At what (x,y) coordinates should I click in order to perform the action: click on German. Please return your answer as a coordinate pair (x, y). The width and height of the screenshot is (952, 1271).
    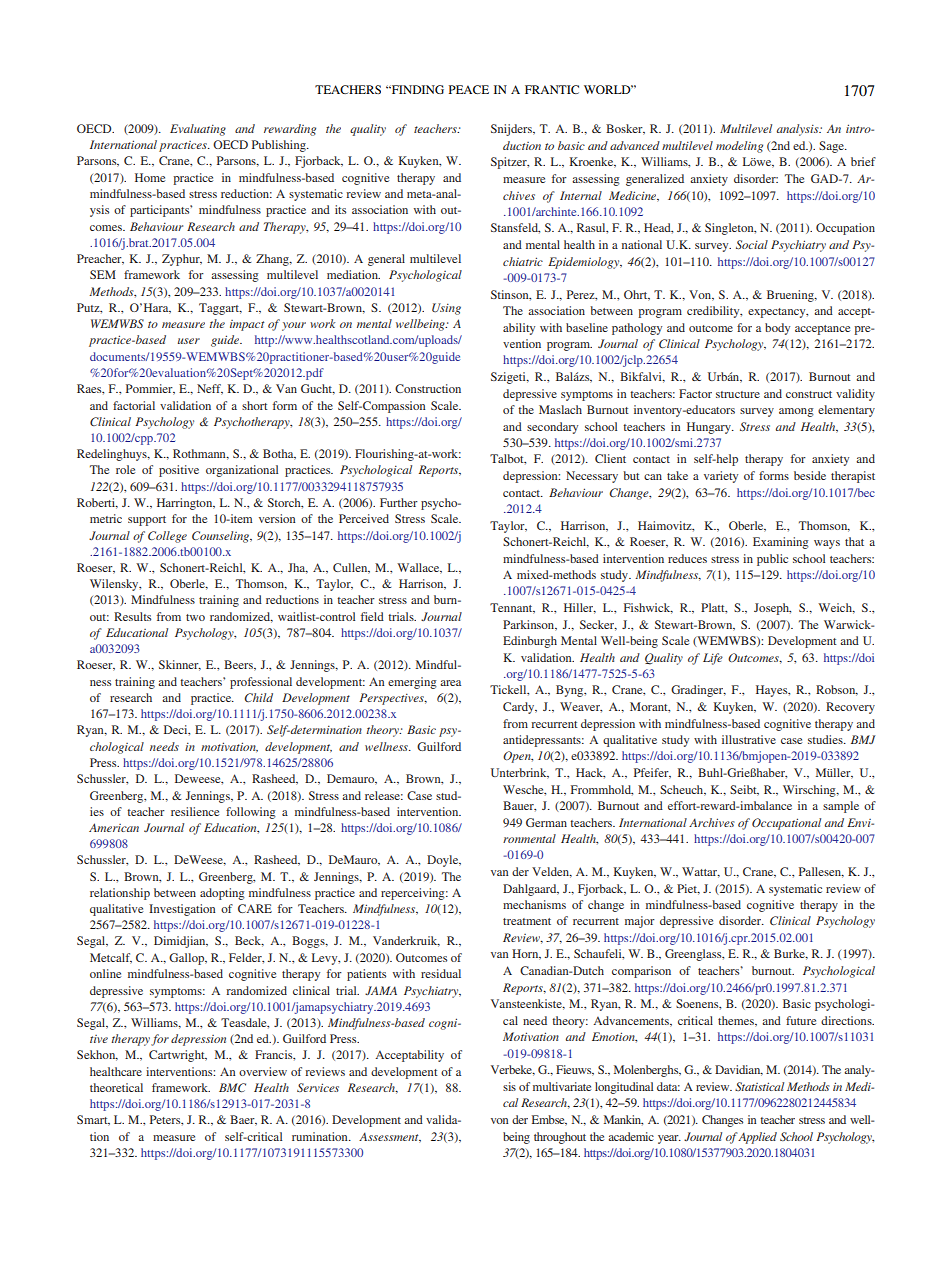
    Looking at the image, I should click on (546, 822).
